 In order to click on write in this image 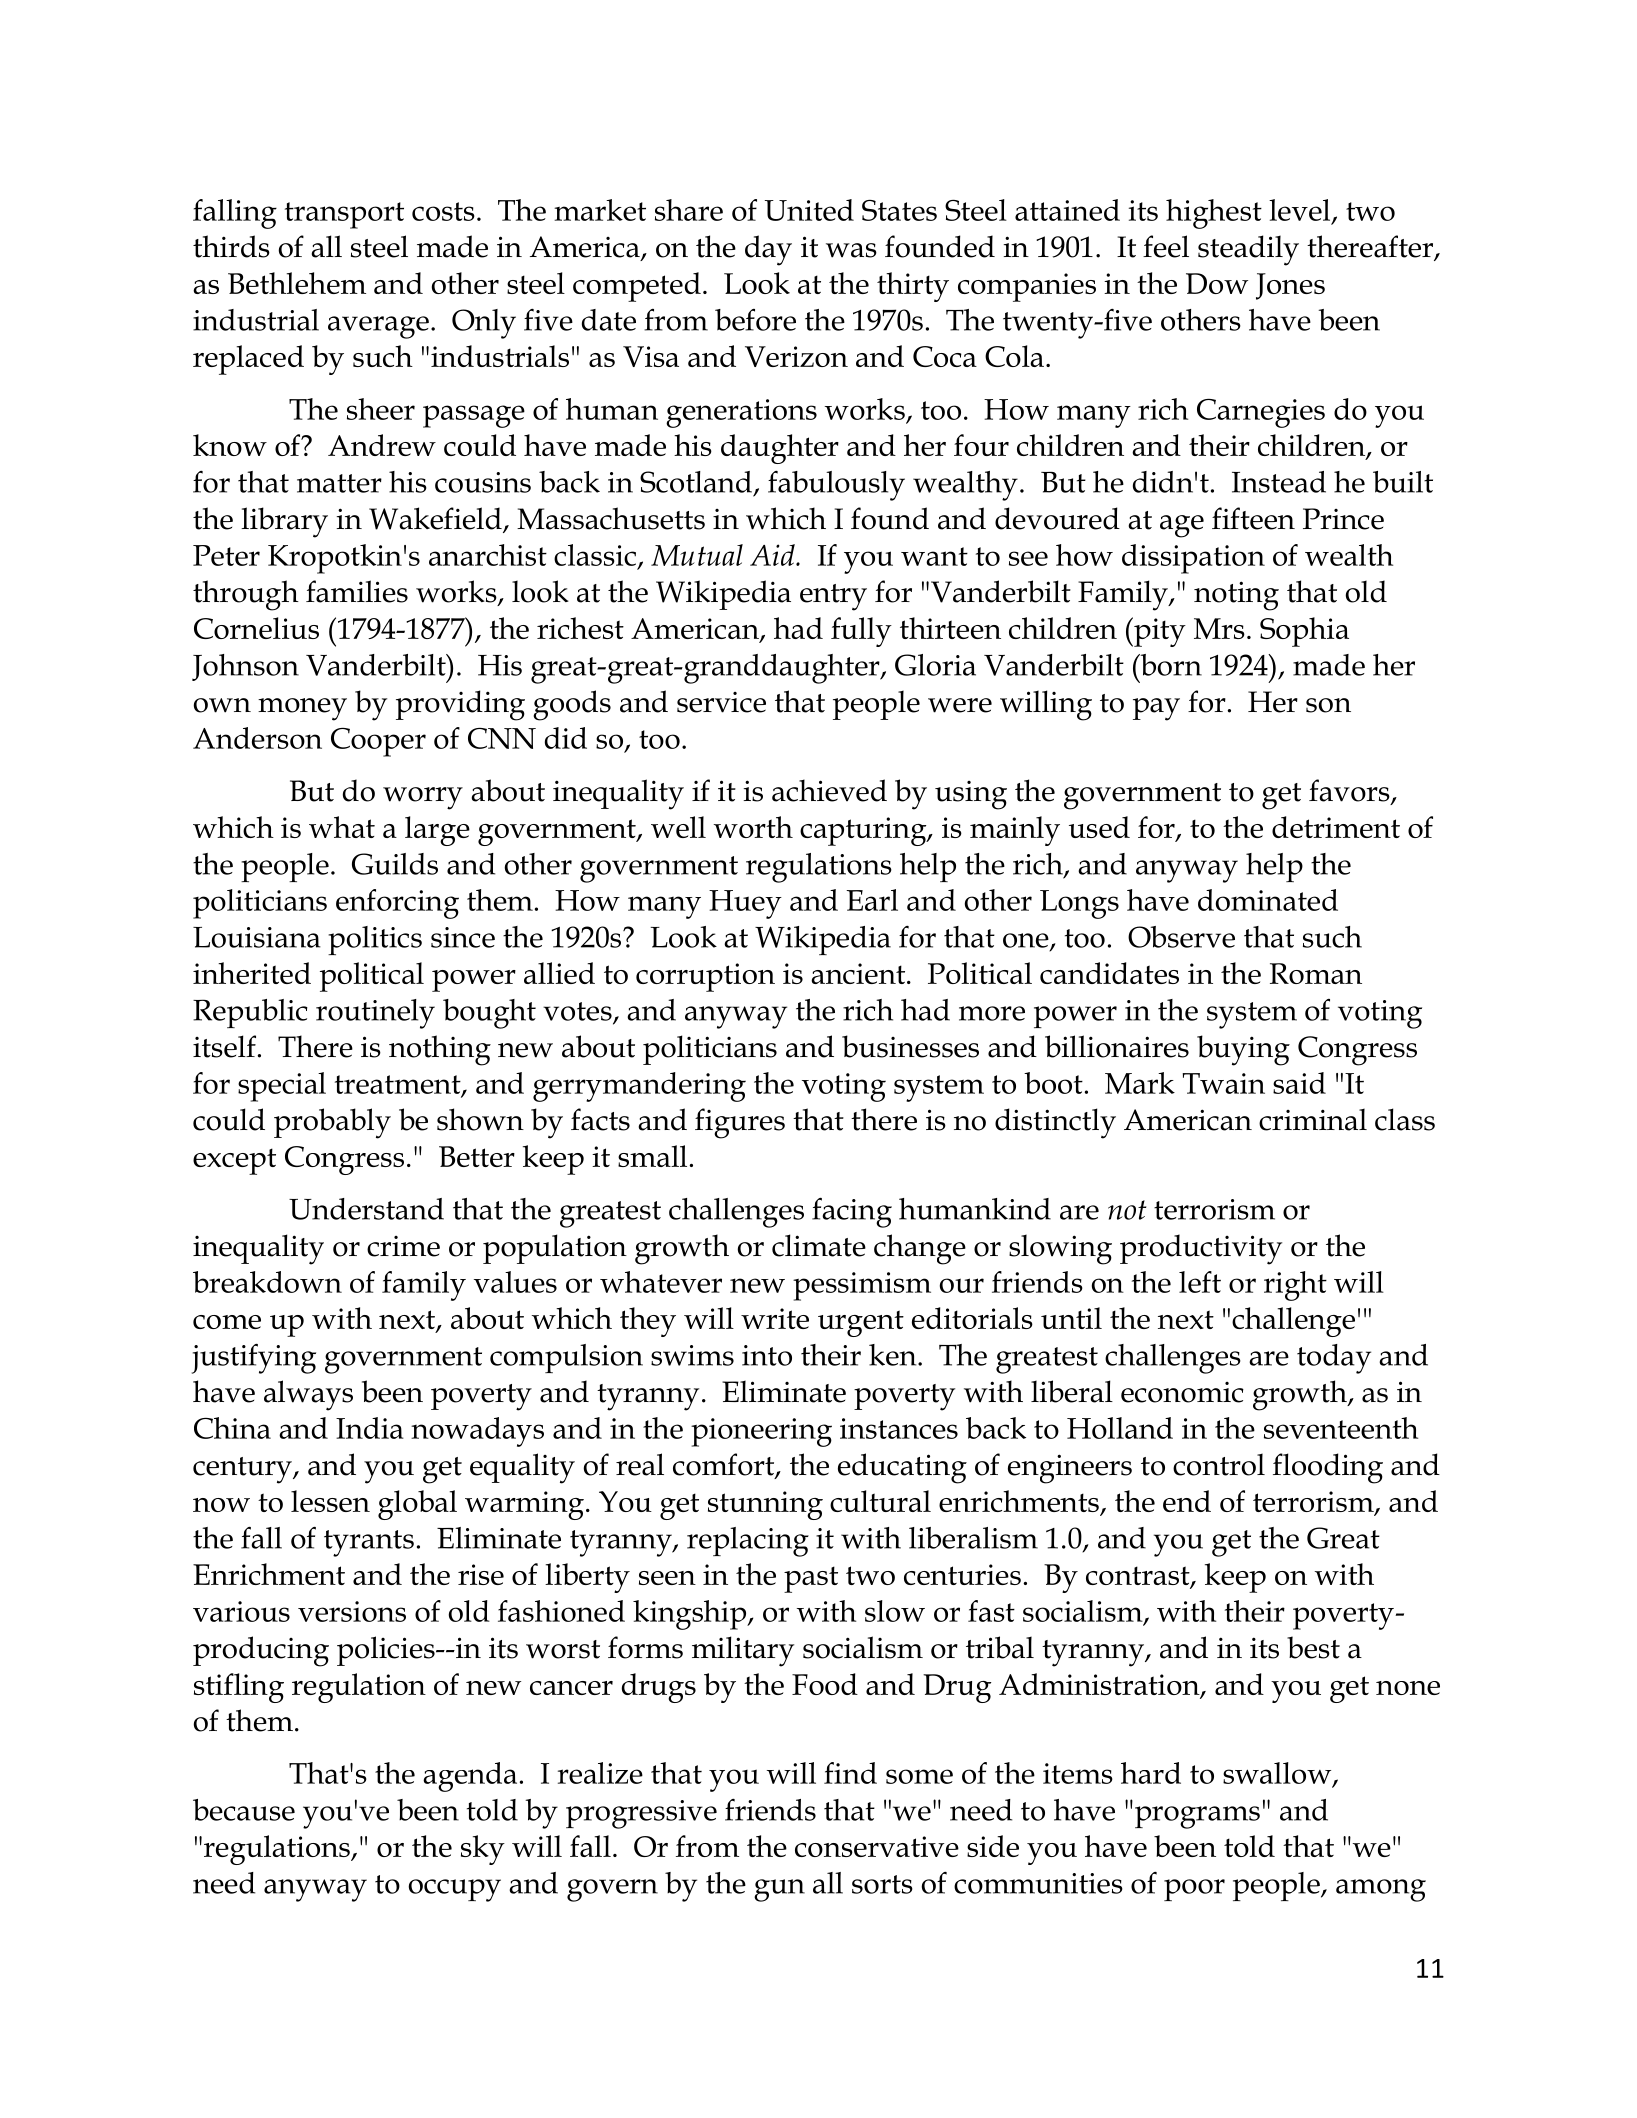, I will do `click(775, 1318)`.
